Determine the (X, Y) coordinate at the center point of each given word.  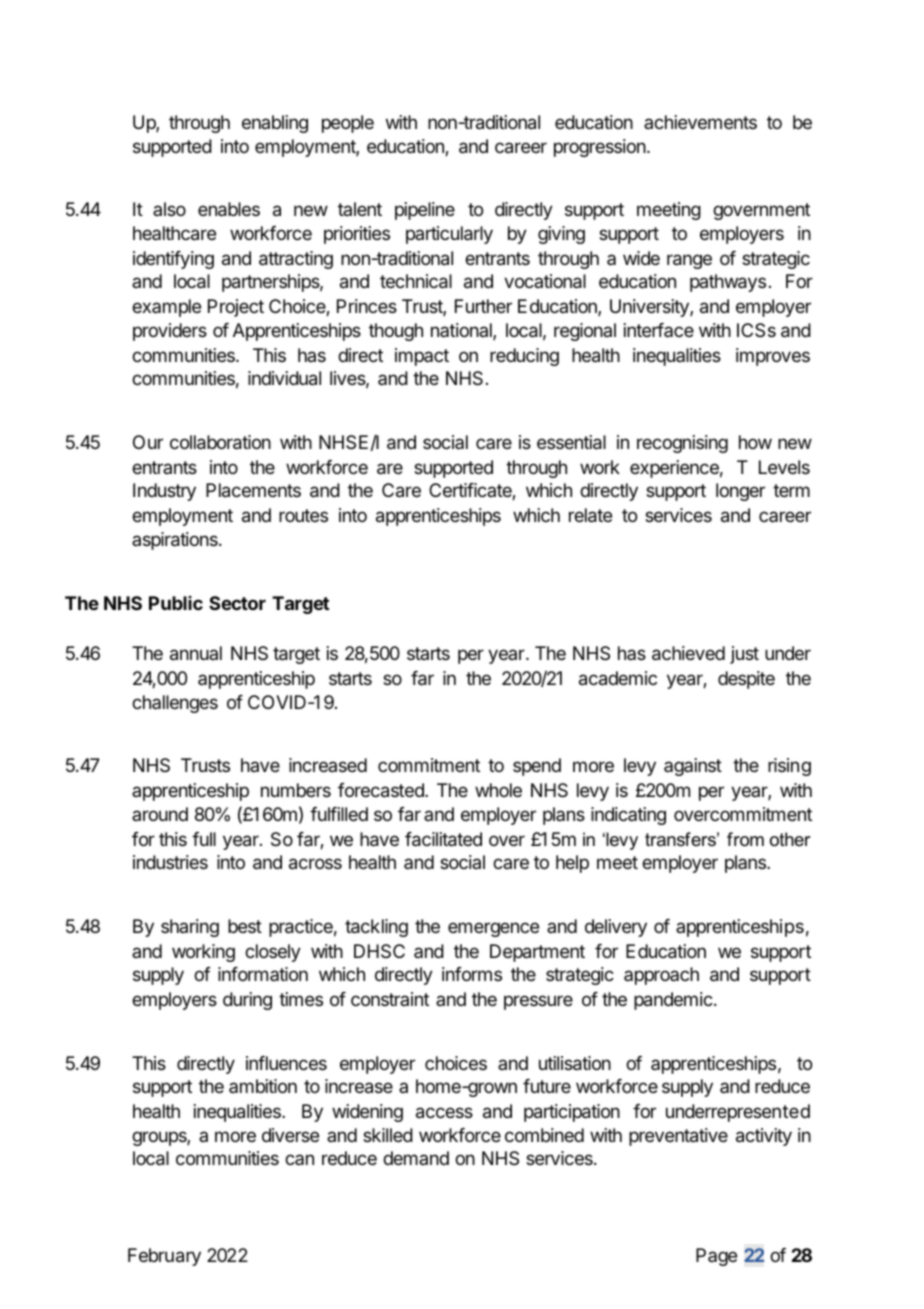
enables (229, 209)
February (164, 1257)
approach (661, 976)
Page (716, 1257)
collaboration (220, 442)
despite (746, 680)
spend (537, 767)
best (245, 926)
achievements (700, 122)
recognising (682, 444)
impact (422, 357)
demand (416, 1158)
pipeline (425, 211)
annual (196, 653)
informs (472, 974)
